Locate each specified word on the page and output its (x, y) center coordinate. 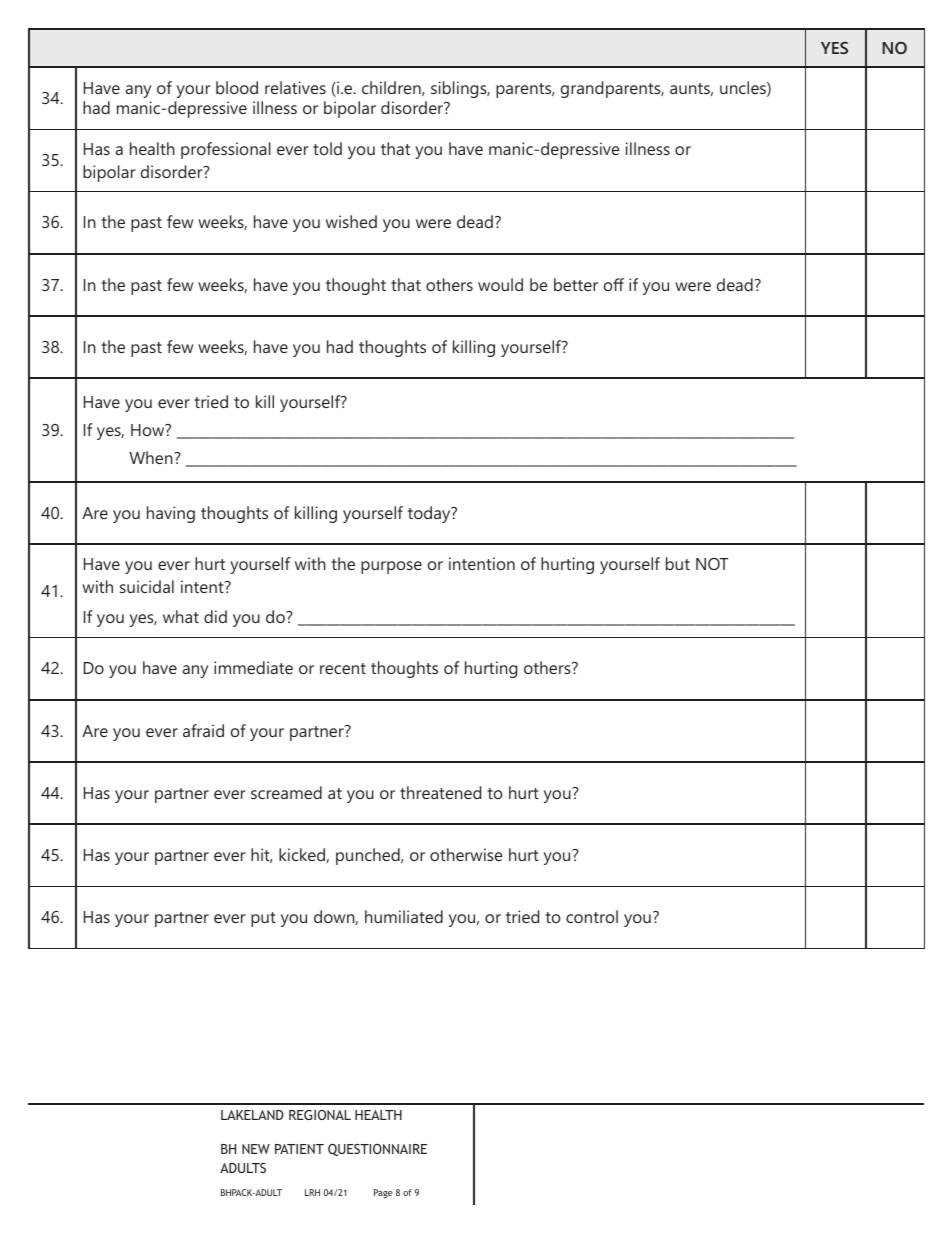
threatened (440, 792)
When (152, 457)
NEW (256, 1149)
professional (226, 150)
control (592, 916)
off (614, 284)
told (327, 148)
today (430, 514)
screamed (286, 792)
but (678, 563)
